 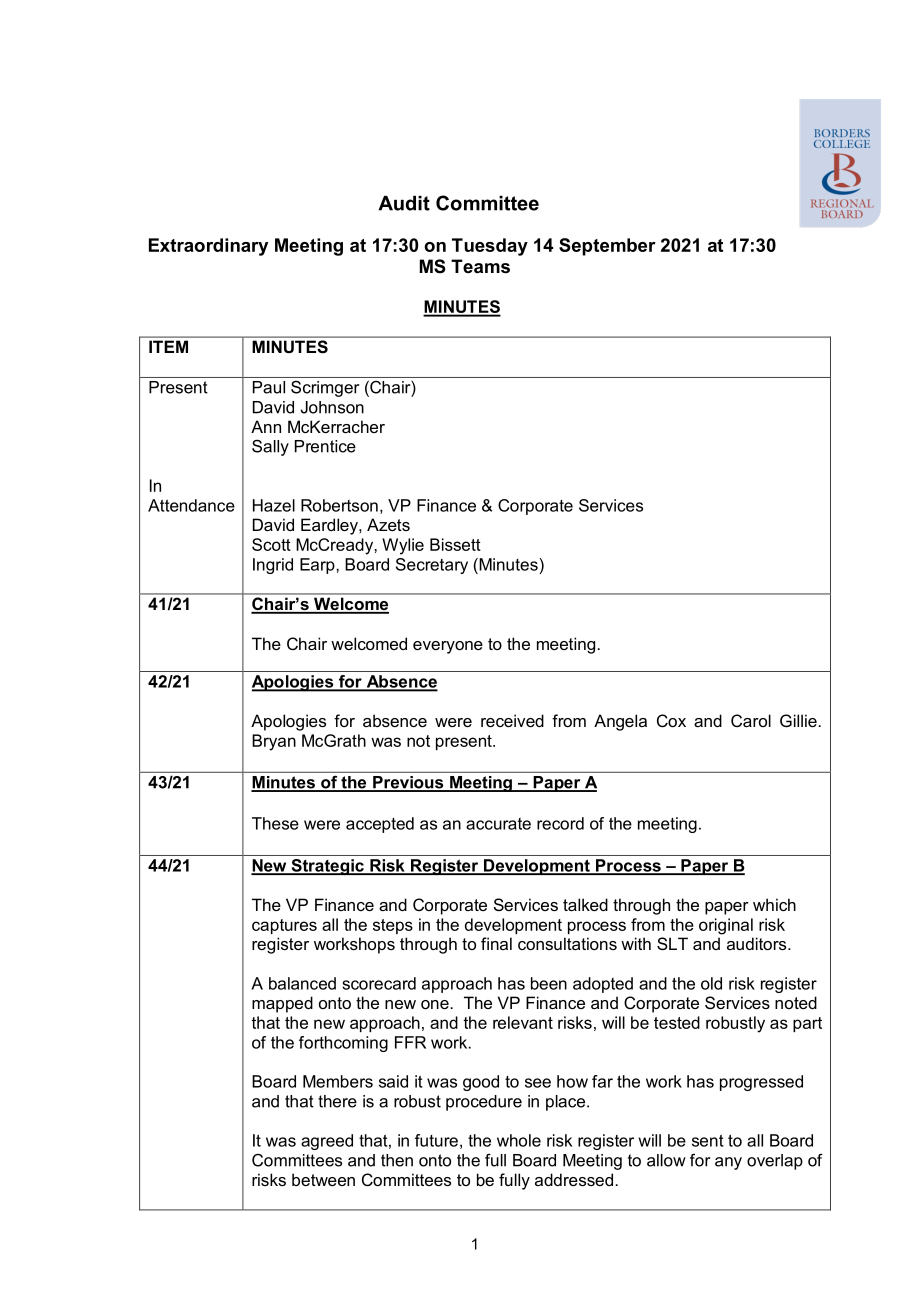 What do you see at coordinates (519, 1140) in the image?
I see `whole` at bounding box center [519, 1140].
